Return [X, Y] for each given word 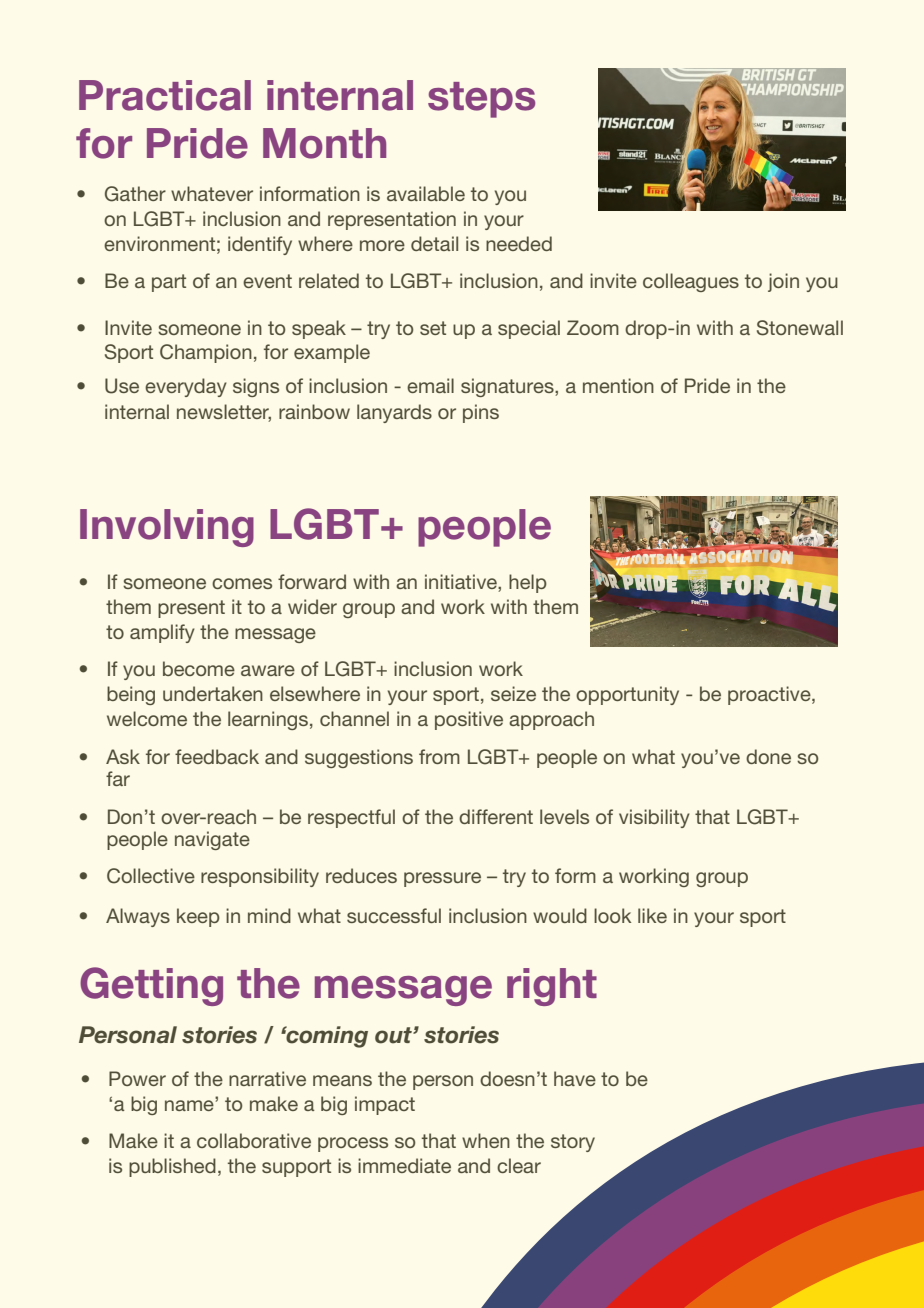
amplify [162, 633]
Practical [165, 95]
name [190, 1104]
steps [481, 100]
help [528, 583]
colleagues [691, 282]
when [486, 1140]
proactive [770, 695]
